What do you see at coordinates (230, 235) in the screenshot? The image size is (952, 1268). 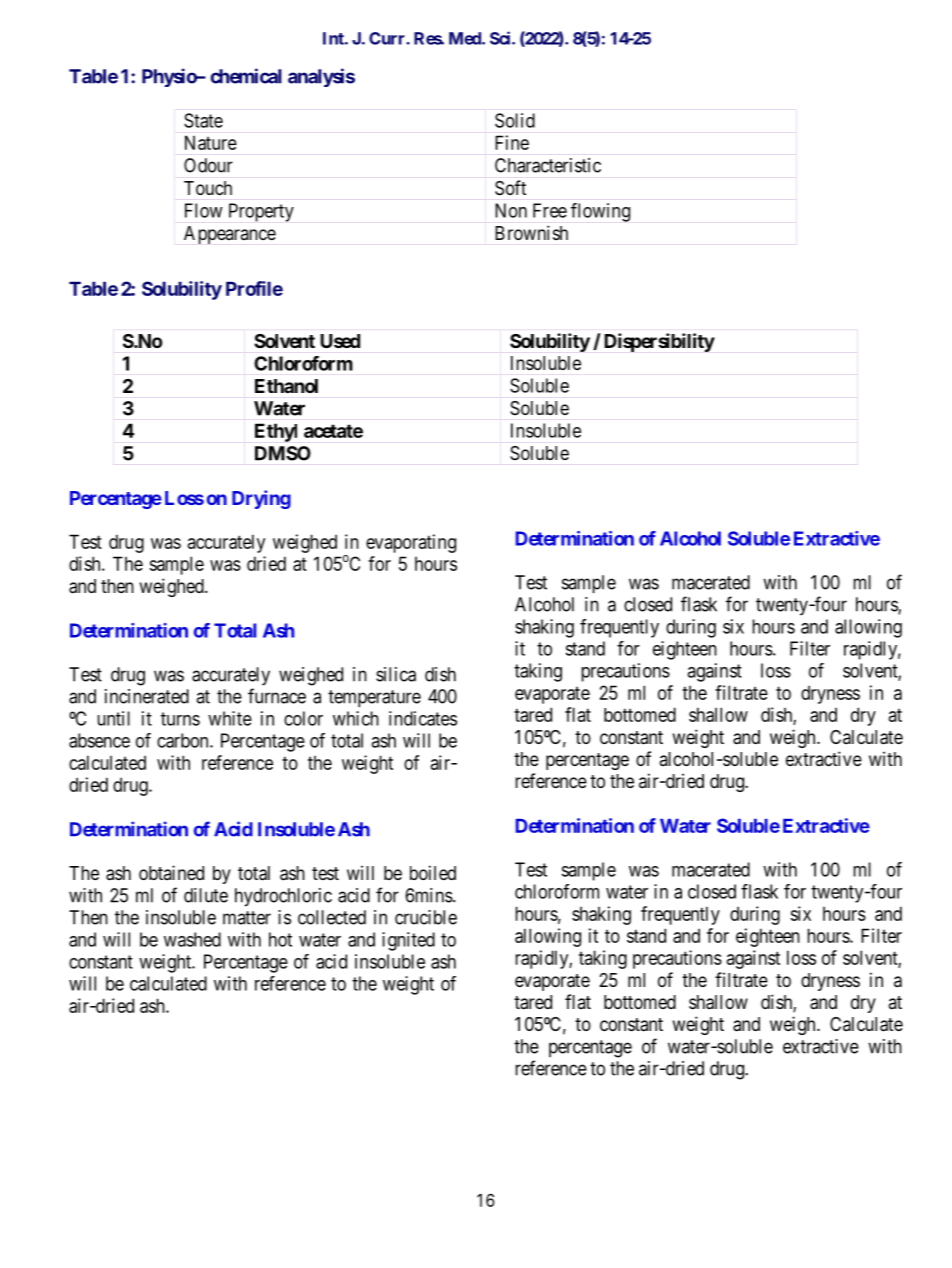 I see `Appearance` at bounding box center [230, 235].
